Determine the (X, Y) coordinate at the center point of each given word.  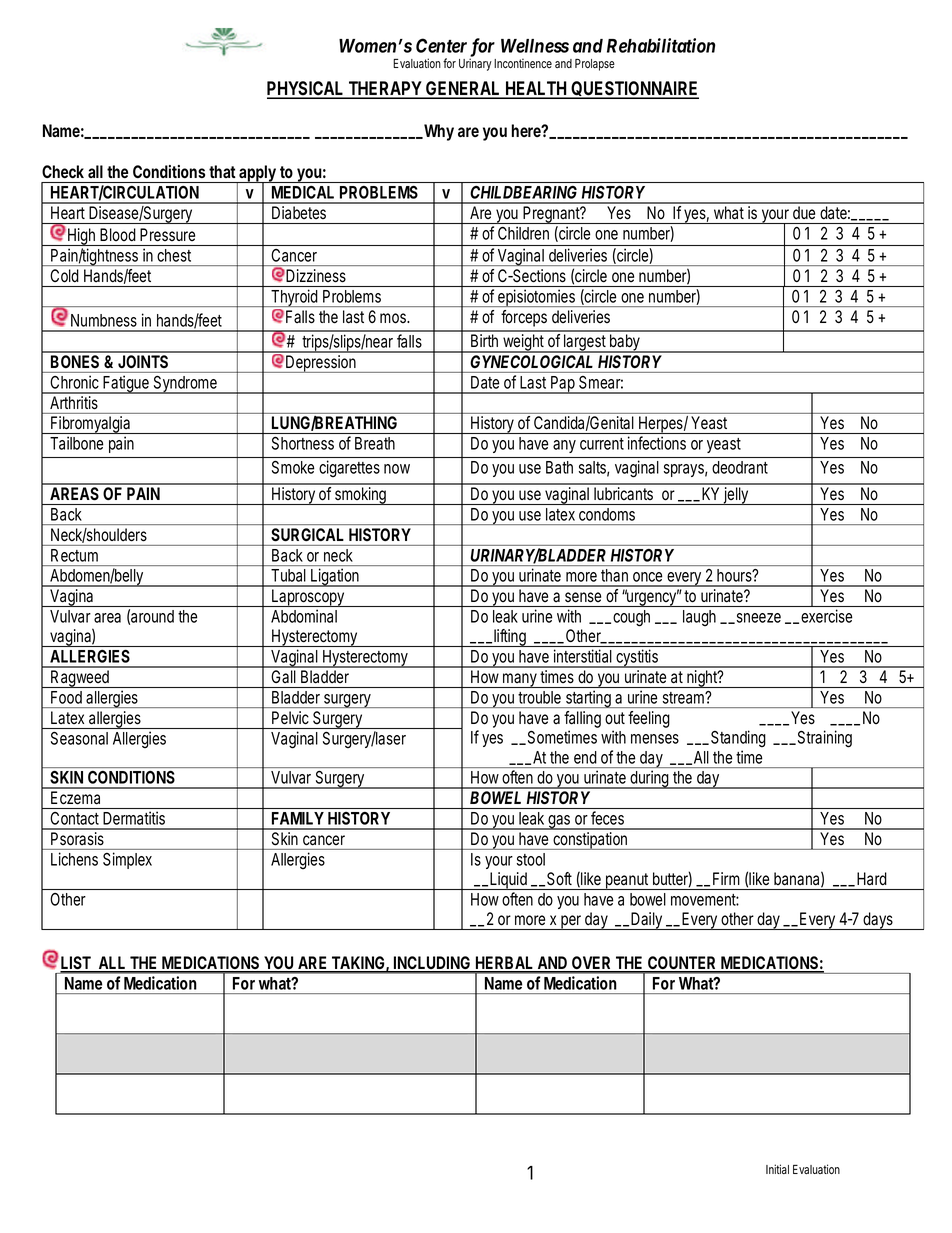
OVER (592, 964)
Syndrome (186, 385)
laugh (699, 618)
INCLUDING (433, 964)
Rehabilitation (661, 45)
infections (657, 443)
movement (705, 900)
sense (583, 597)
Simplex (127, 860)
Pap (564, 385)
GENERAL (463, 89)
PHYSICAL (307, 89)
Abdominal (304, 616)
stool (531, 859)
